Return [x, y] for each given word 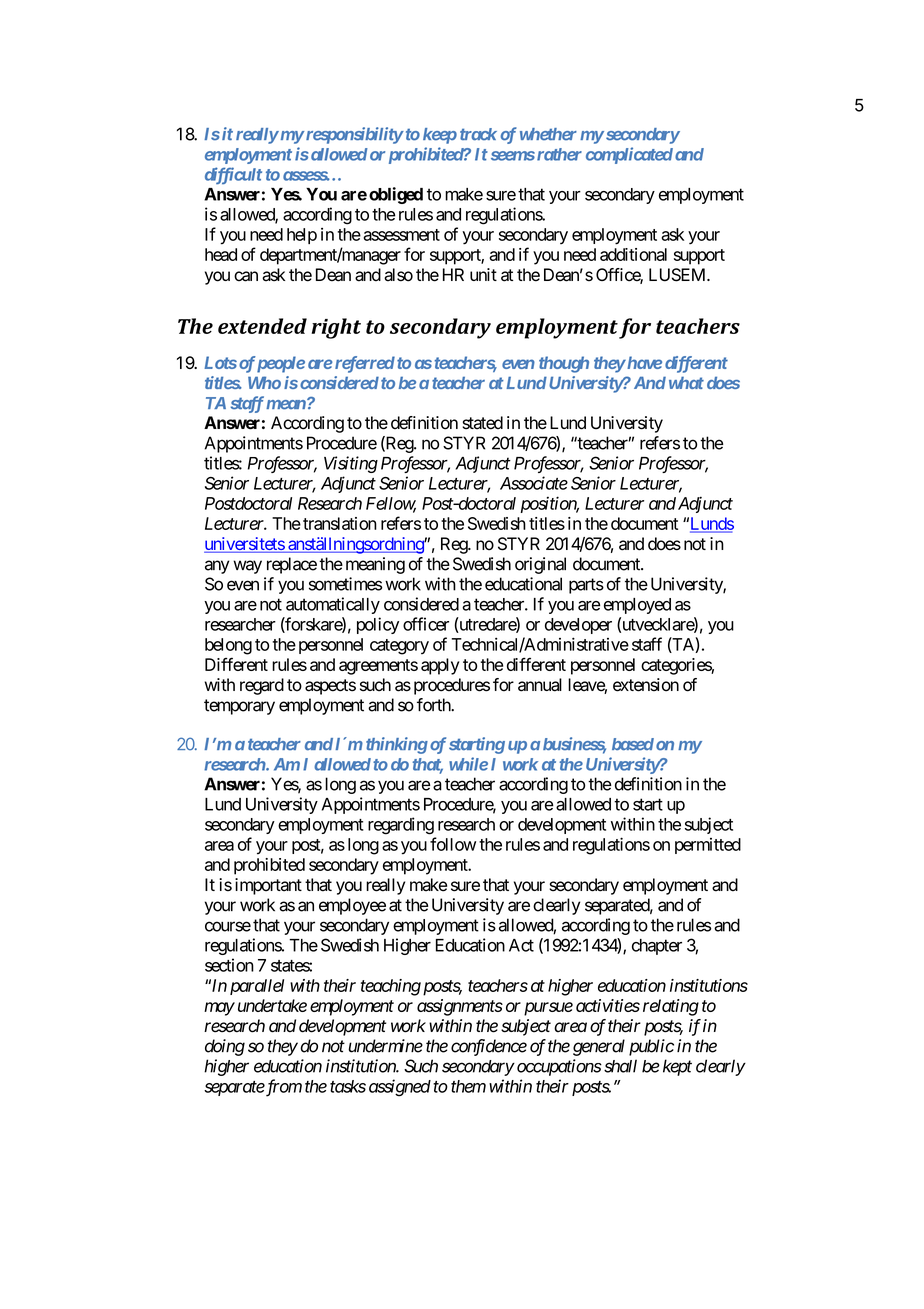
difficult [233, 175]
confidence [489, 1047]
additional [633, 254]
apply [440, 666]
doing [225, 1047]
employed [637, 606]
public [651, 1047]
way [247, 567]
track [478, 134]
